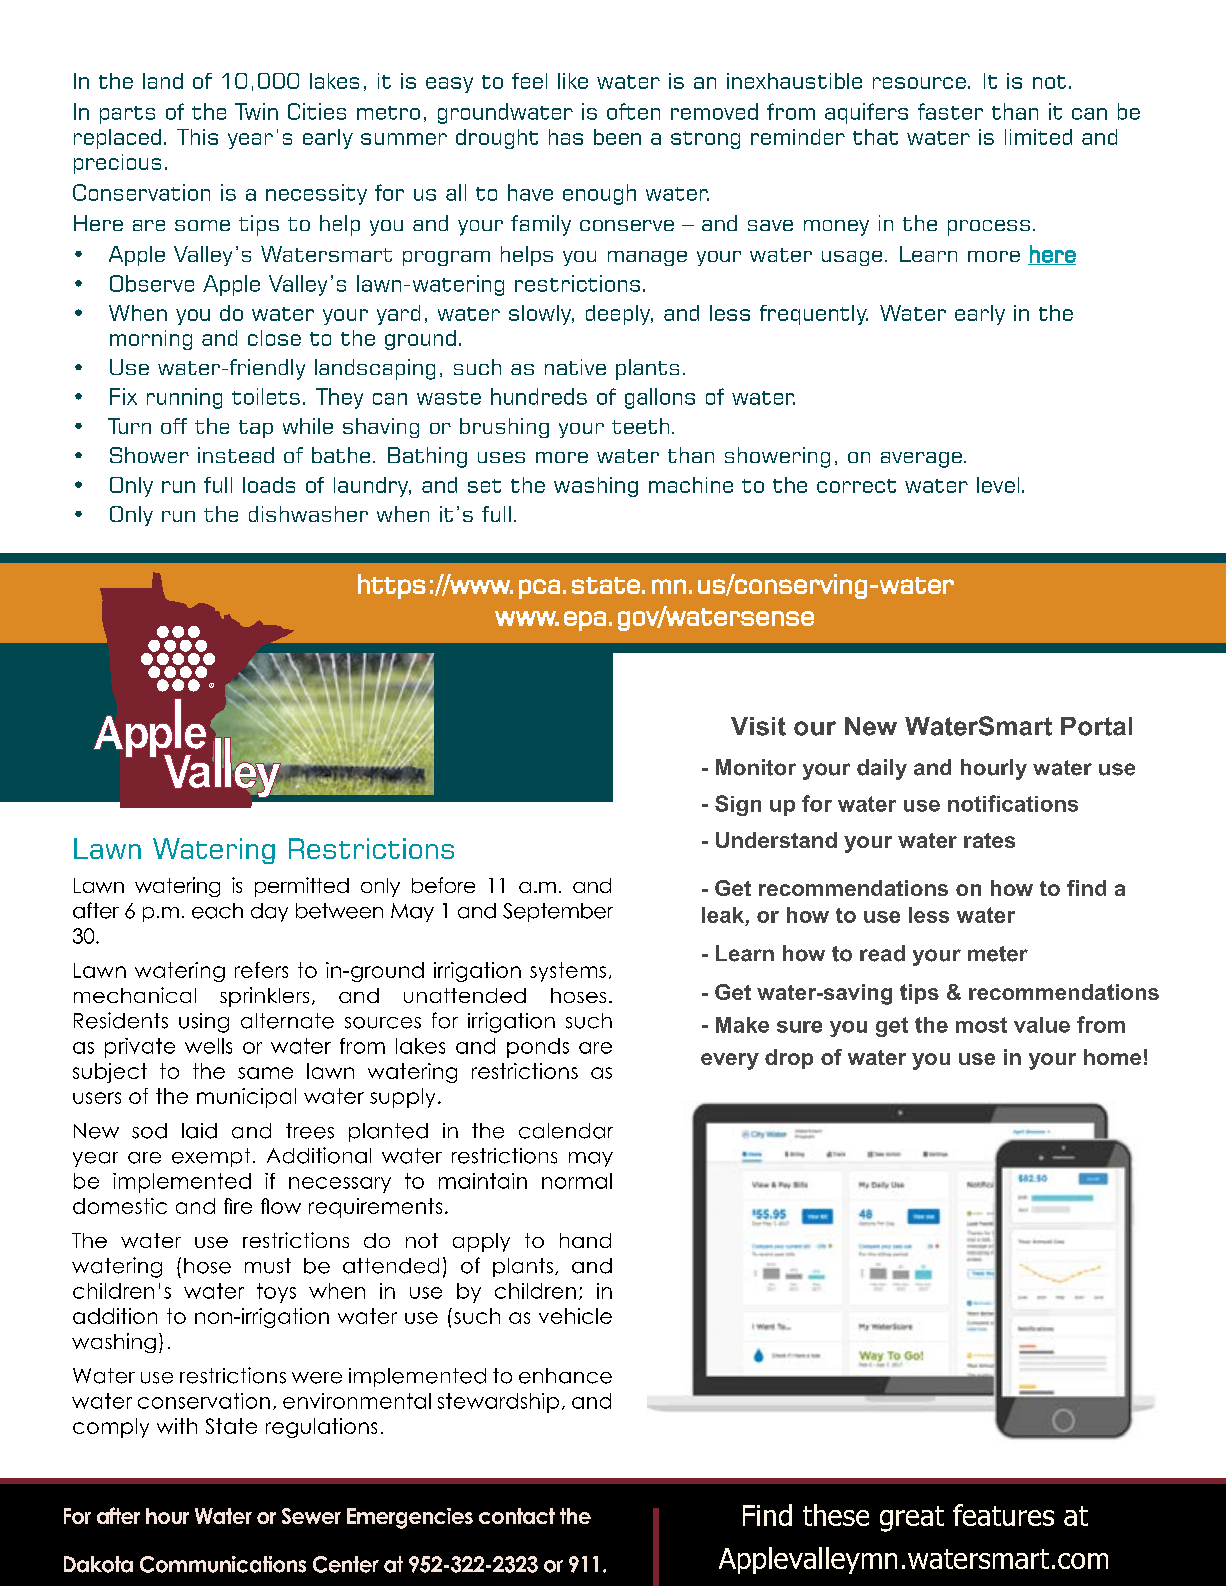 This screenshot has height=1586, width=1226. Describe the element at coordinates (517, 1516) in the screenshot. I see `contact` at that location.
